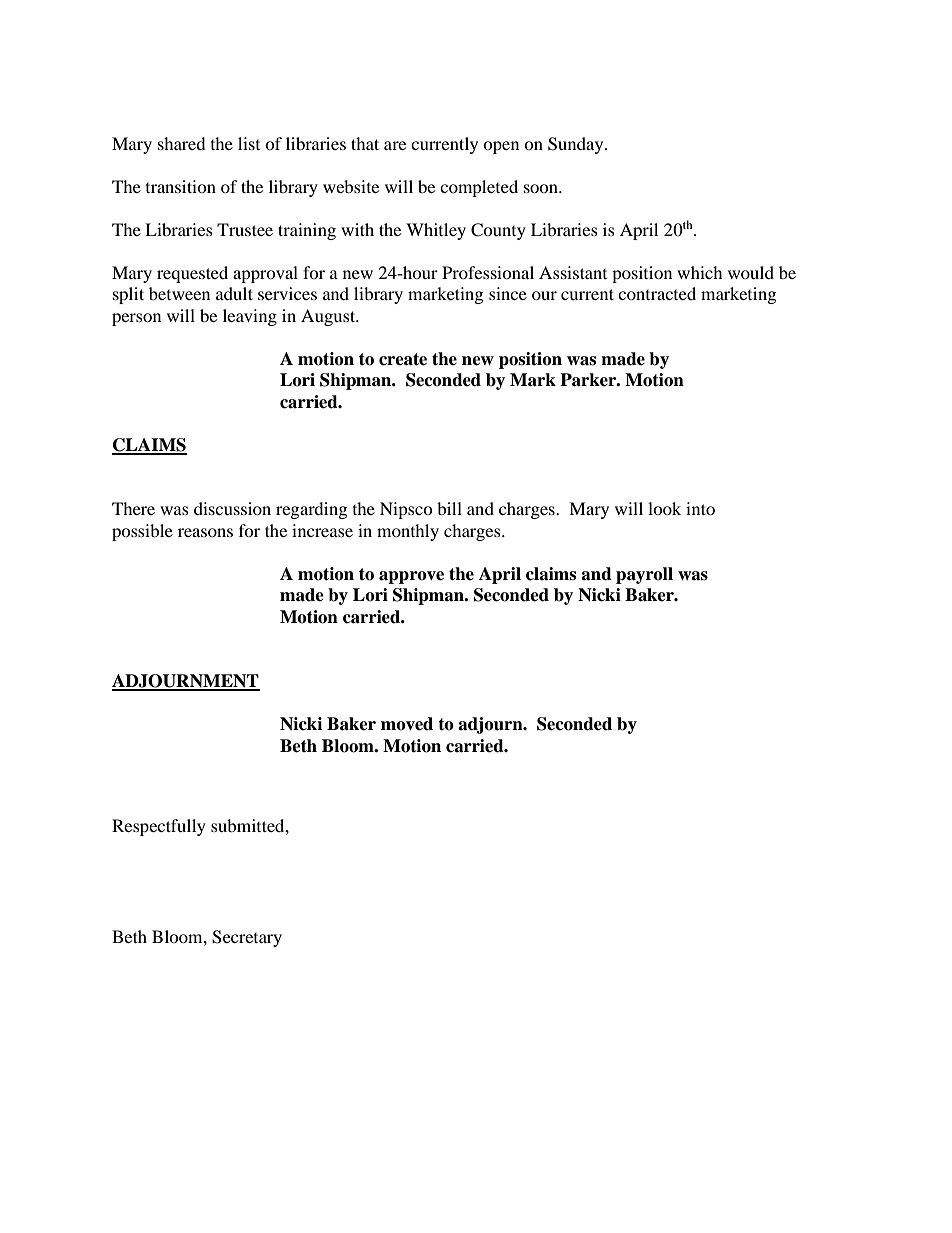 This image has width=952, height=1233. What do you see at coordinates (479, 188) in the image?
I see `completed` at bounding box center [479, 188].
